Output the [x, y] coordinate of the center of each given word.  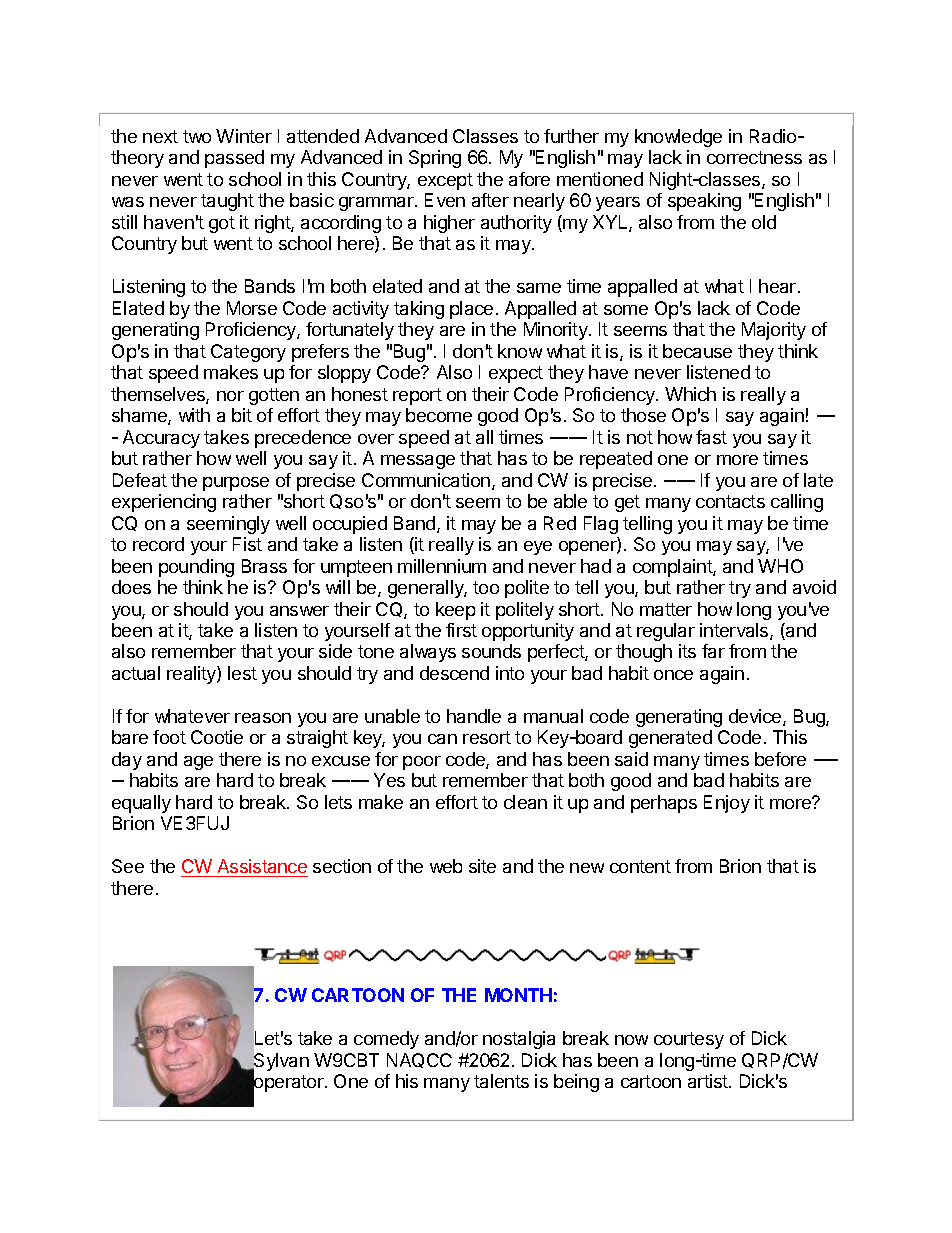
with [194, 415]
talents [501, 1081]
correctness [754, 157]
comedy [386, 1040]
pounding [196, 568]
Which [690, 394]
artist [709, 1081]
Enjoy [727, 804]
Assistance [261, 868]
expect [516, 374]
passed [234, 159]
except [445, 181]
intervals [735, 631]
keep [455, 611]
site [482, 866]
